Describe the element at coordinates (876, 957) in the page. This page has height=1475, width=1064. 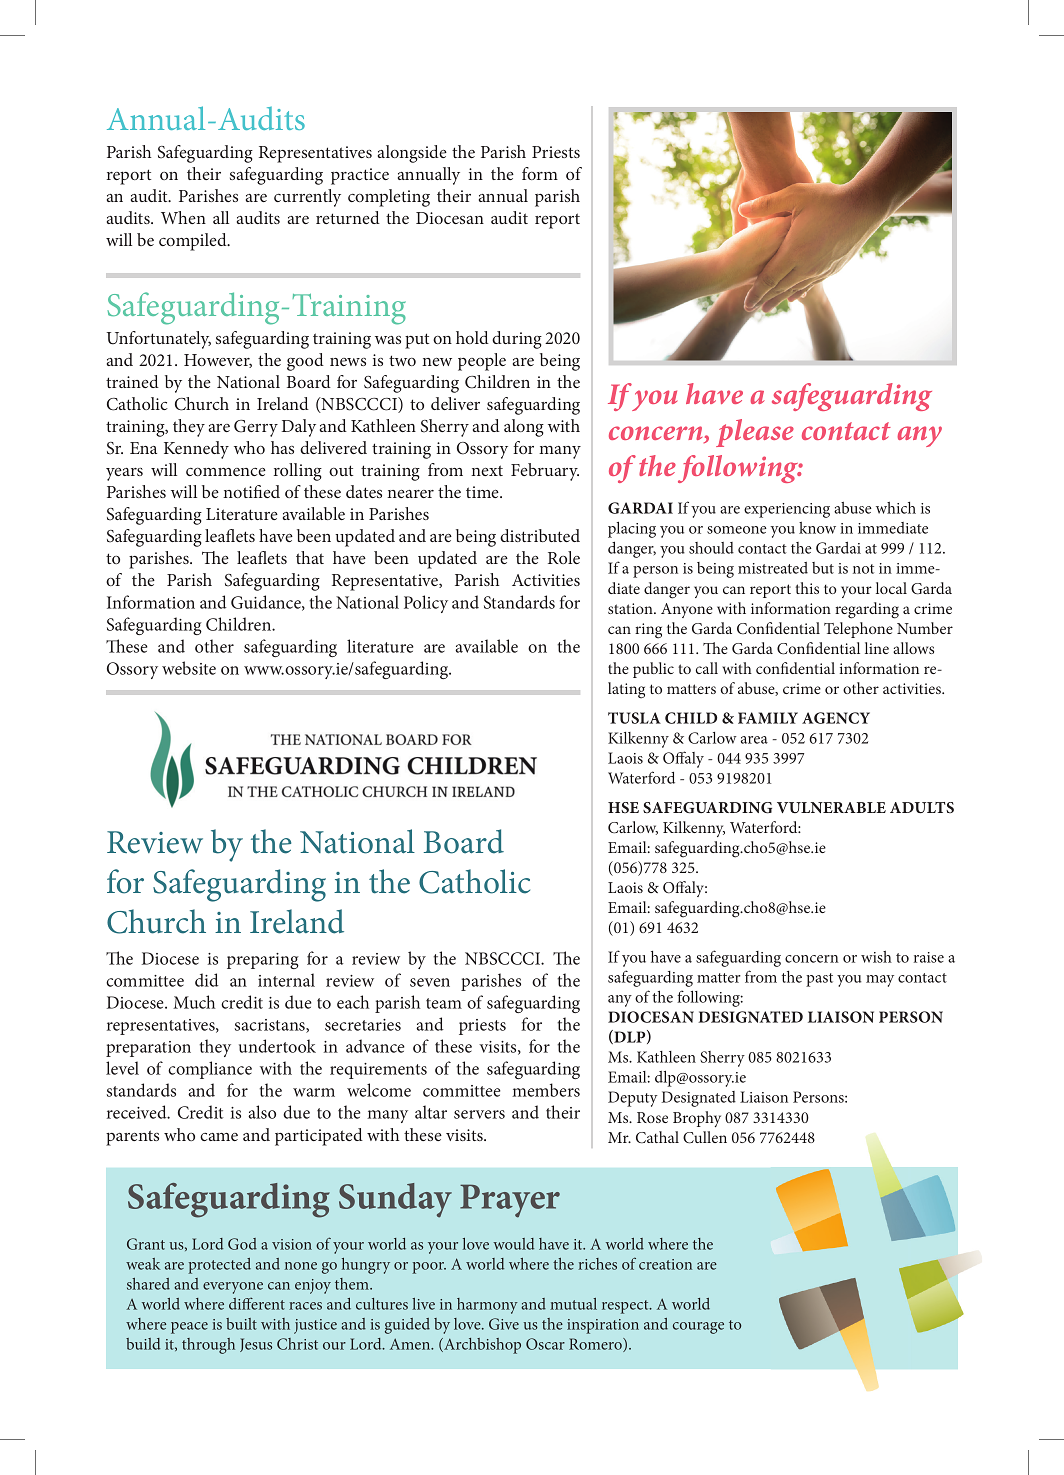
I see `wish` at that location.
